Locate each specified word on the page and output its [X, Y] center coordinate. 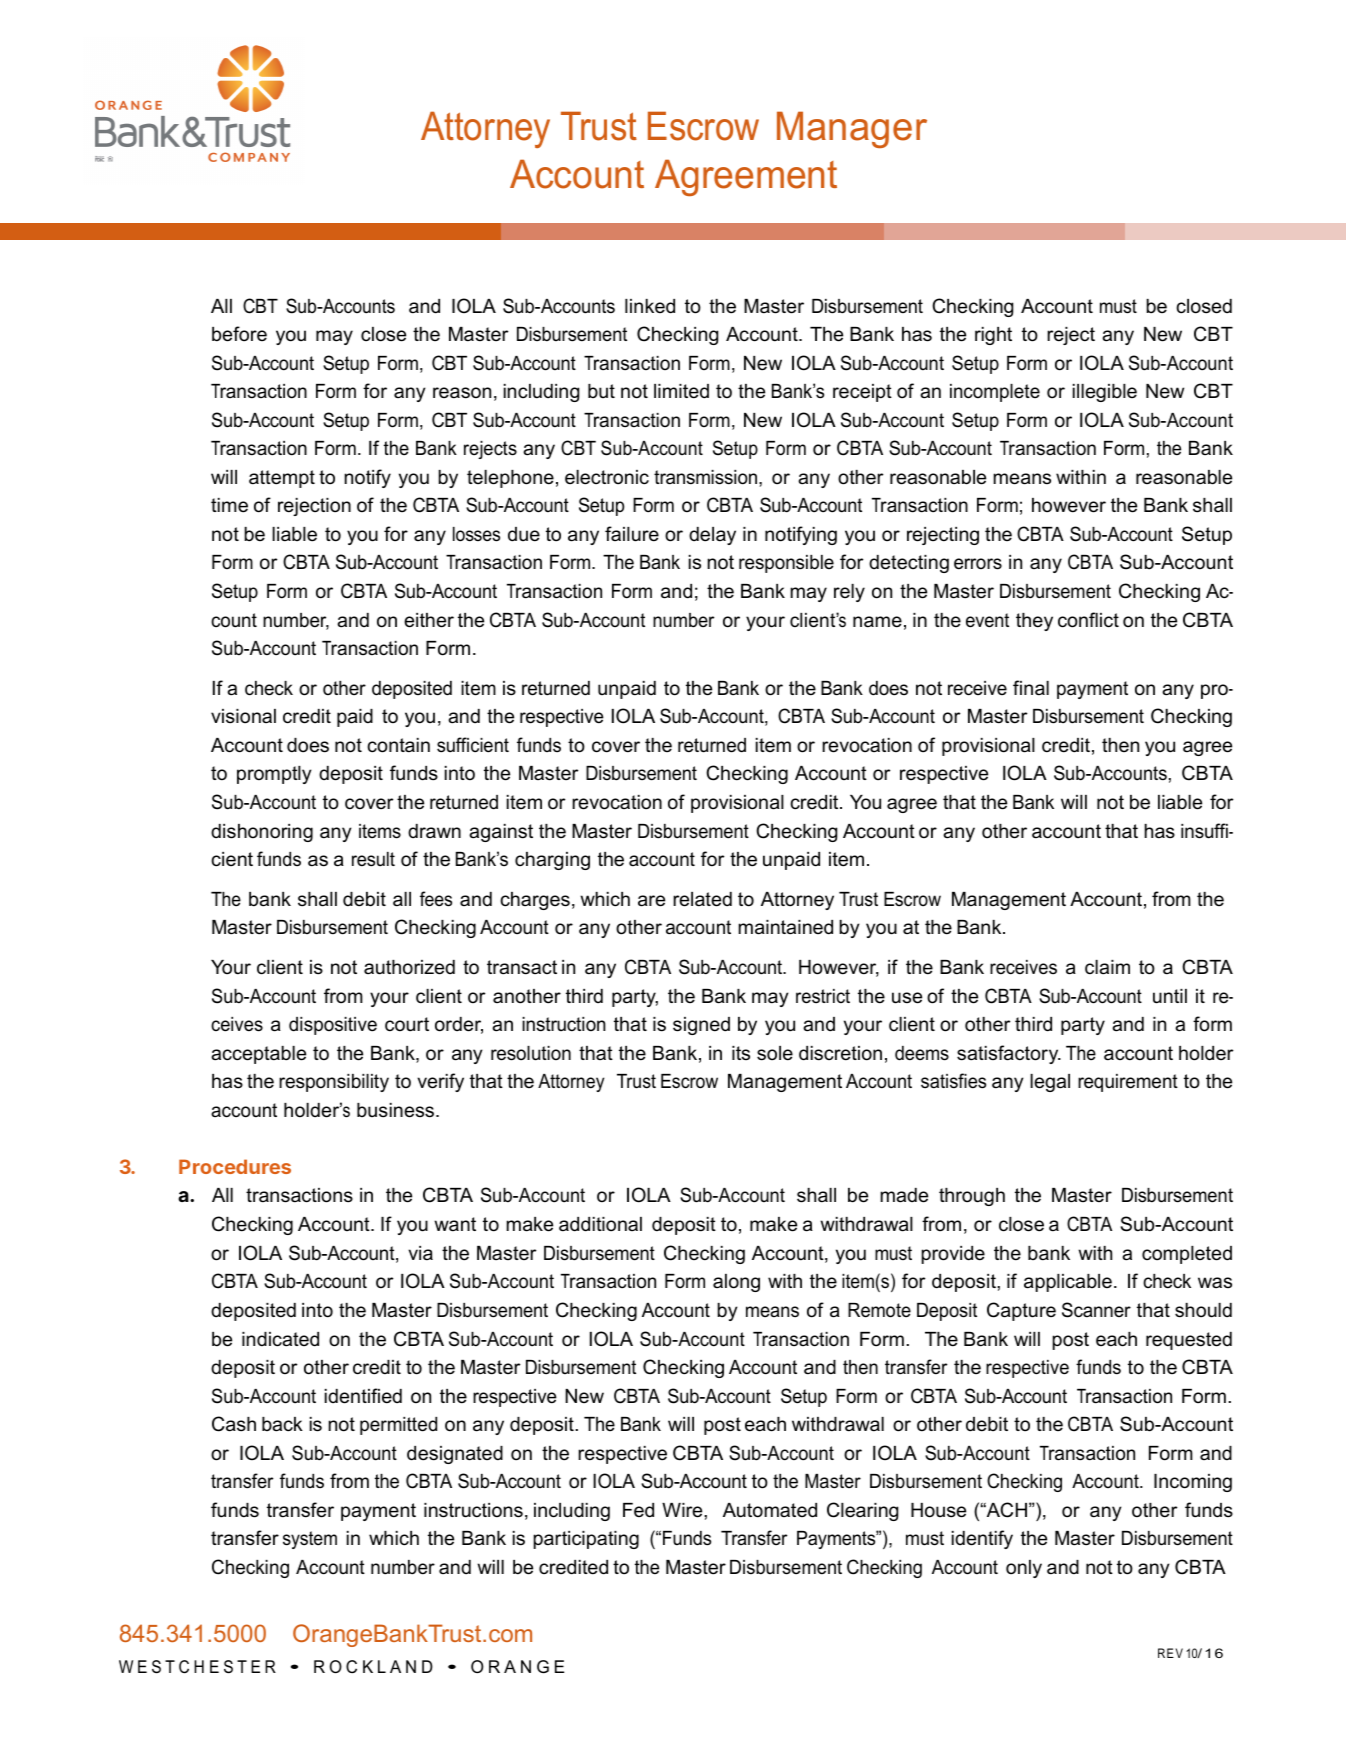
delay [712, 536]
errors [978, 564]
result [373, 859]
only [1024, 1569]
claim [1107, 967]
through [972, 1197]
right [993, 336]
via [420, 1253]
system [310, 1540]
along [736, 1283]
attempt [282, 479]
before [239, 334]
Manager [852, 129]
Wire [683, 1510]
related [702, 899]
